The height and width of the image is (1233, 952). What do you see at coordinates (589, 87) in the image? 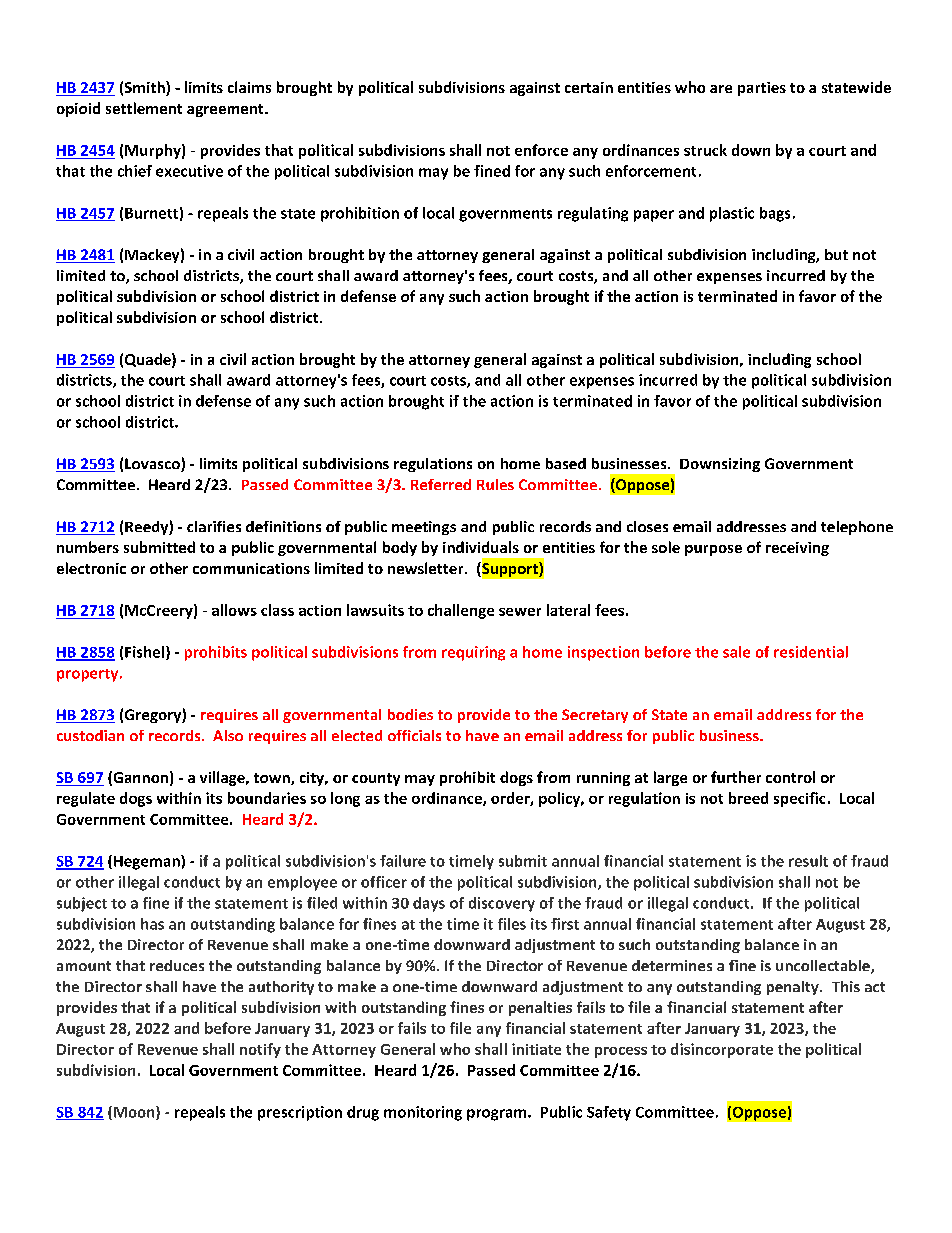
I see `certain` at bounding box center [589, 87].
